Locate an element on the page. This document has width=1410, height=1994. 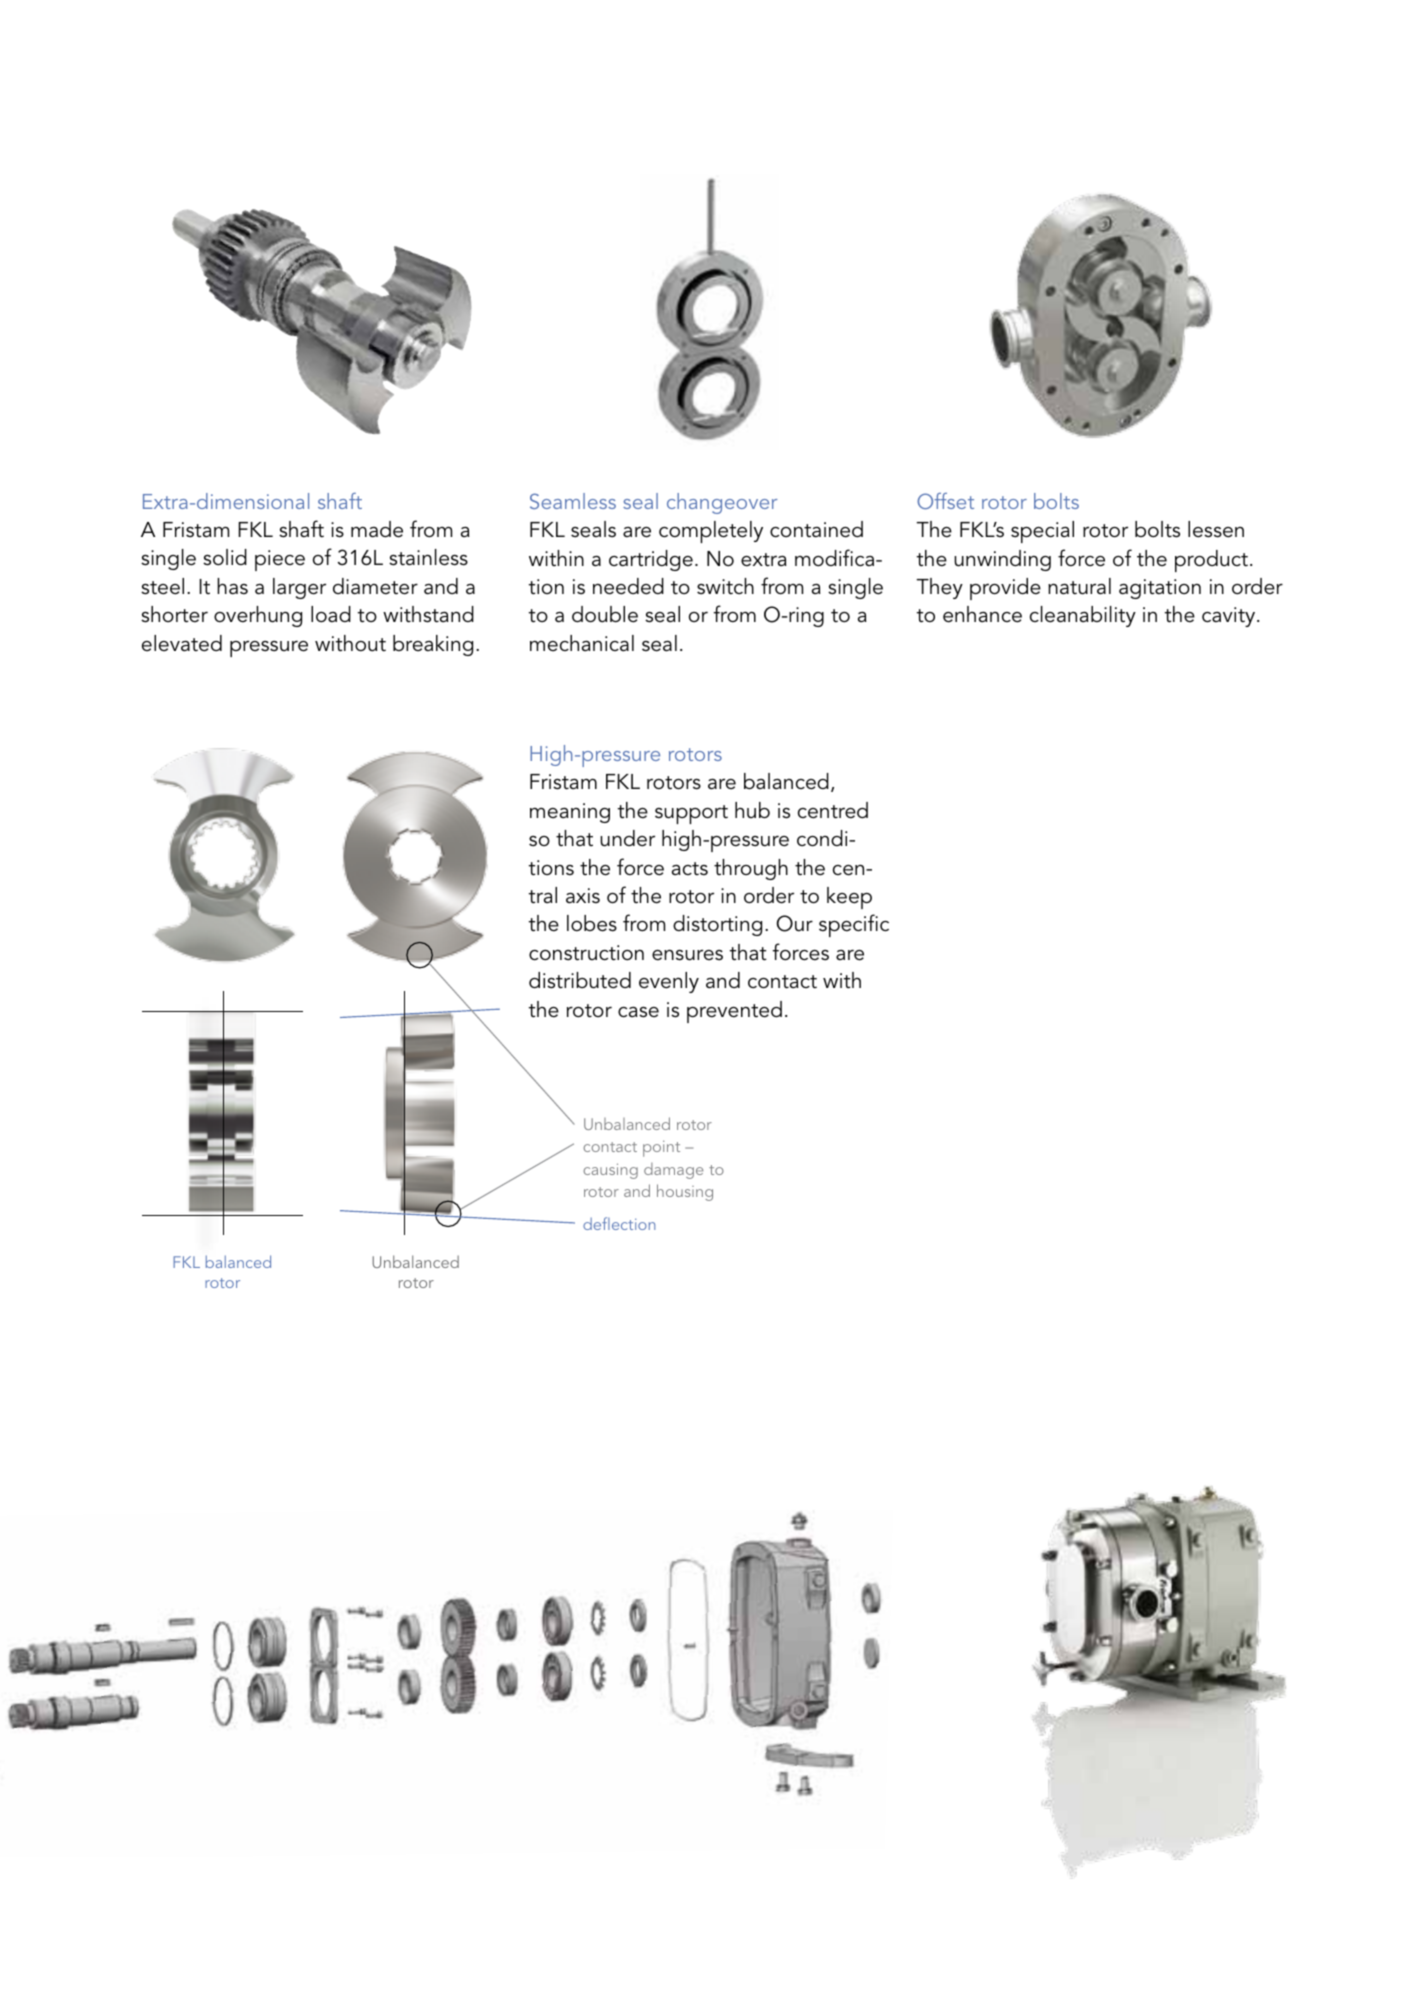
damage is located at coordinates (673, 1171).
